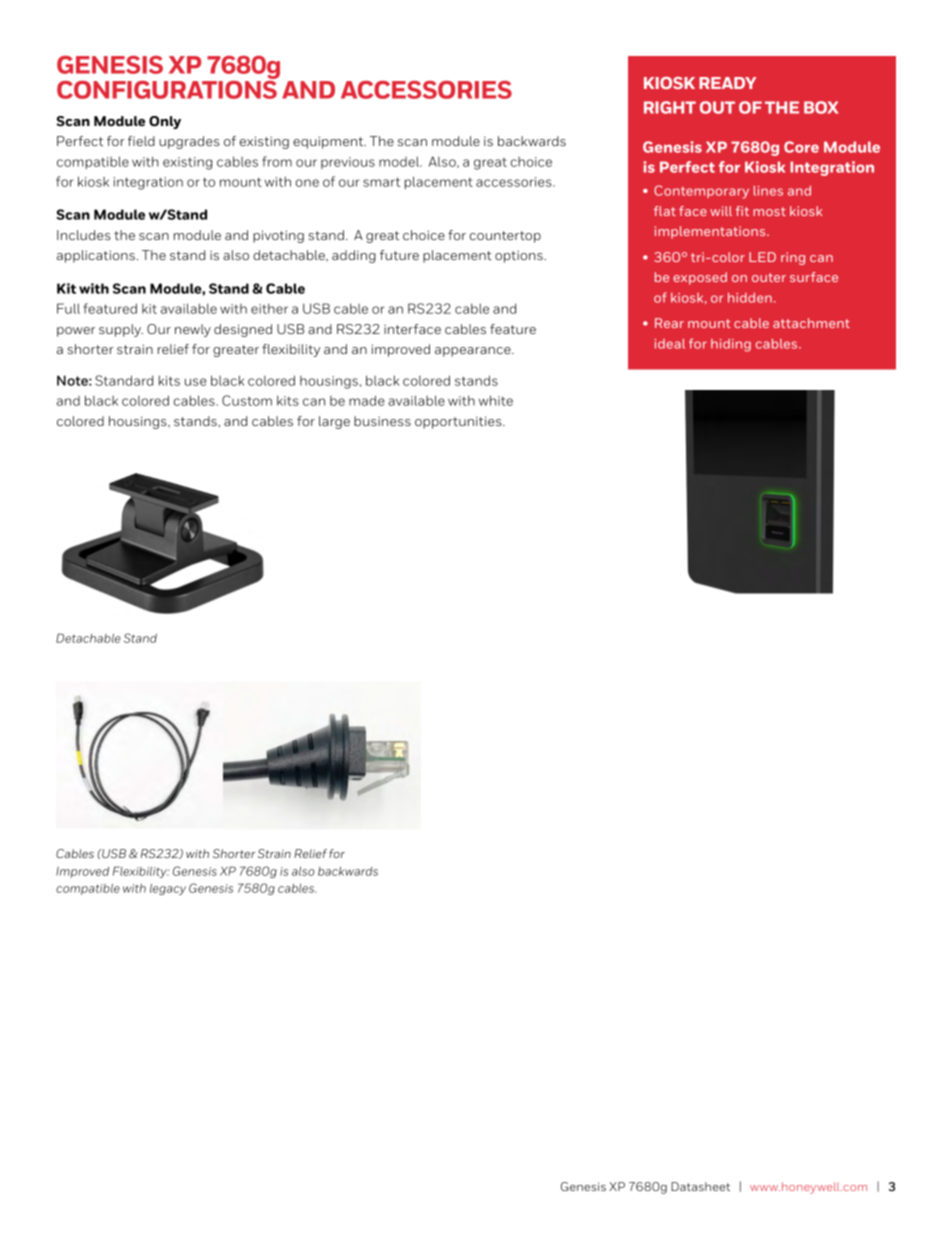 The height and width of the image is (1233, 952). I want to click on white, so click(496, 400).
